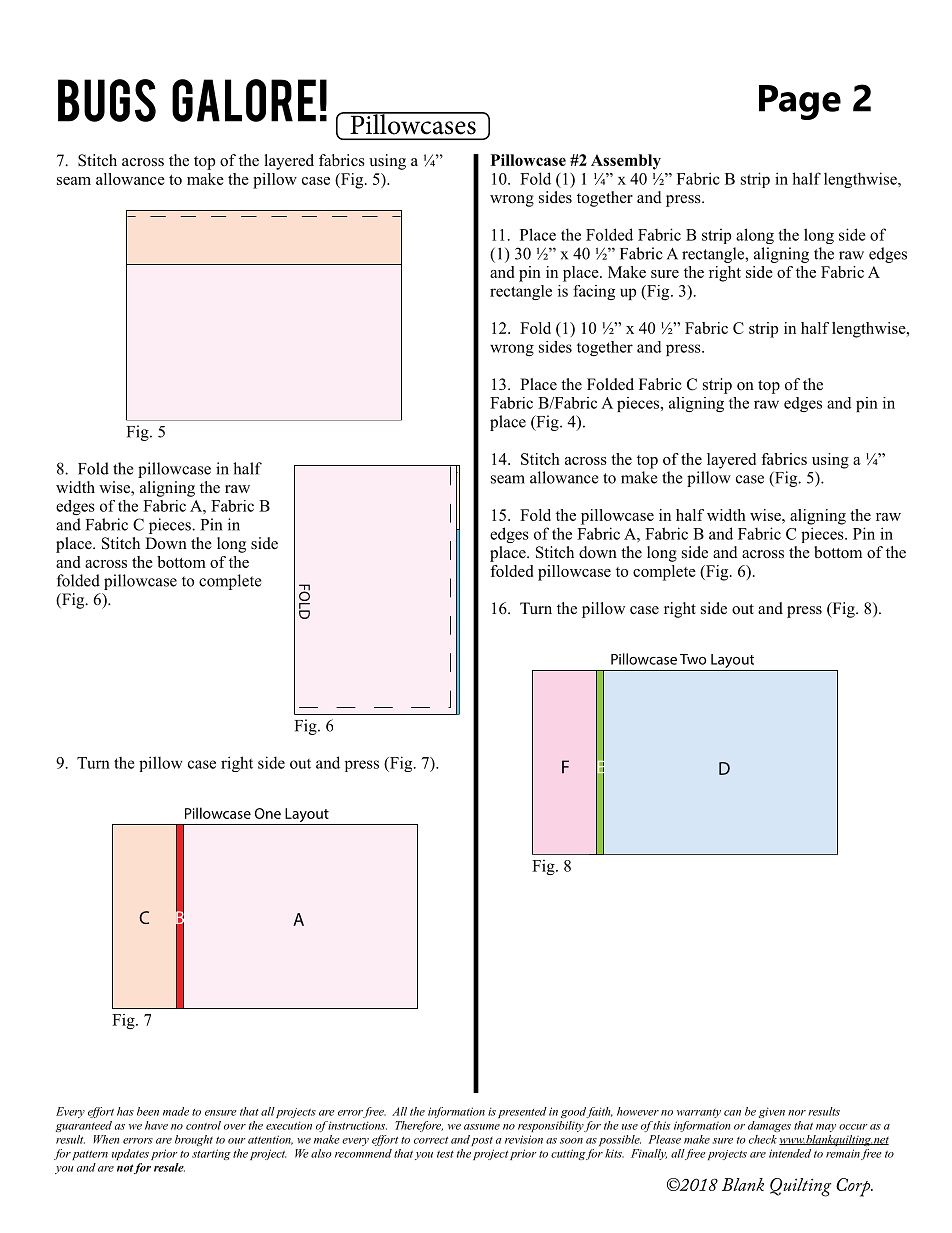 Image resolution: width=952 pixels, height=1233 pixels. Describe the element at coordinates (772, 1112) in the image. I see `given` at that location.
